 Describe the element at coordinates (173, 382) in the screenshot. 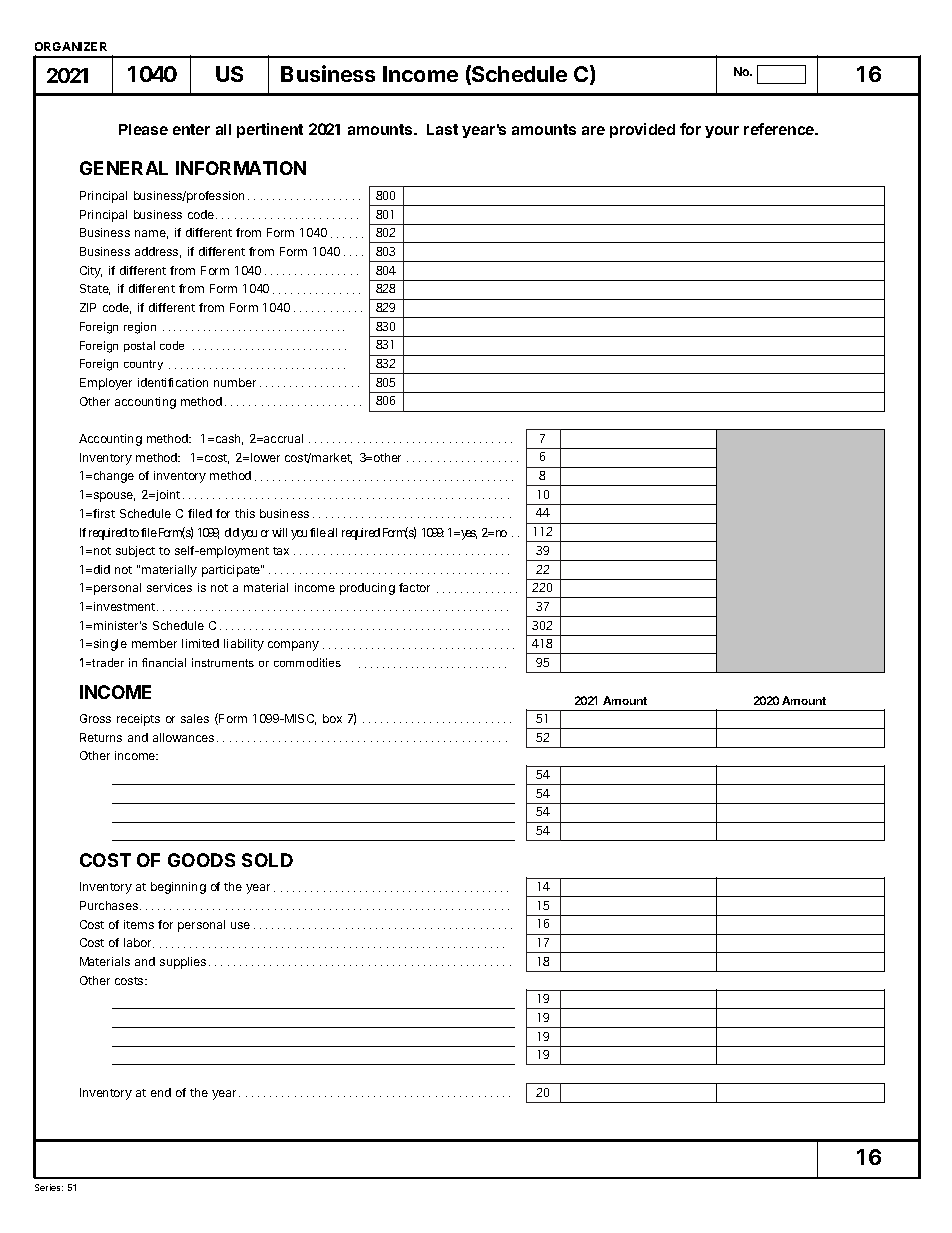

I see `identification` at that location.
